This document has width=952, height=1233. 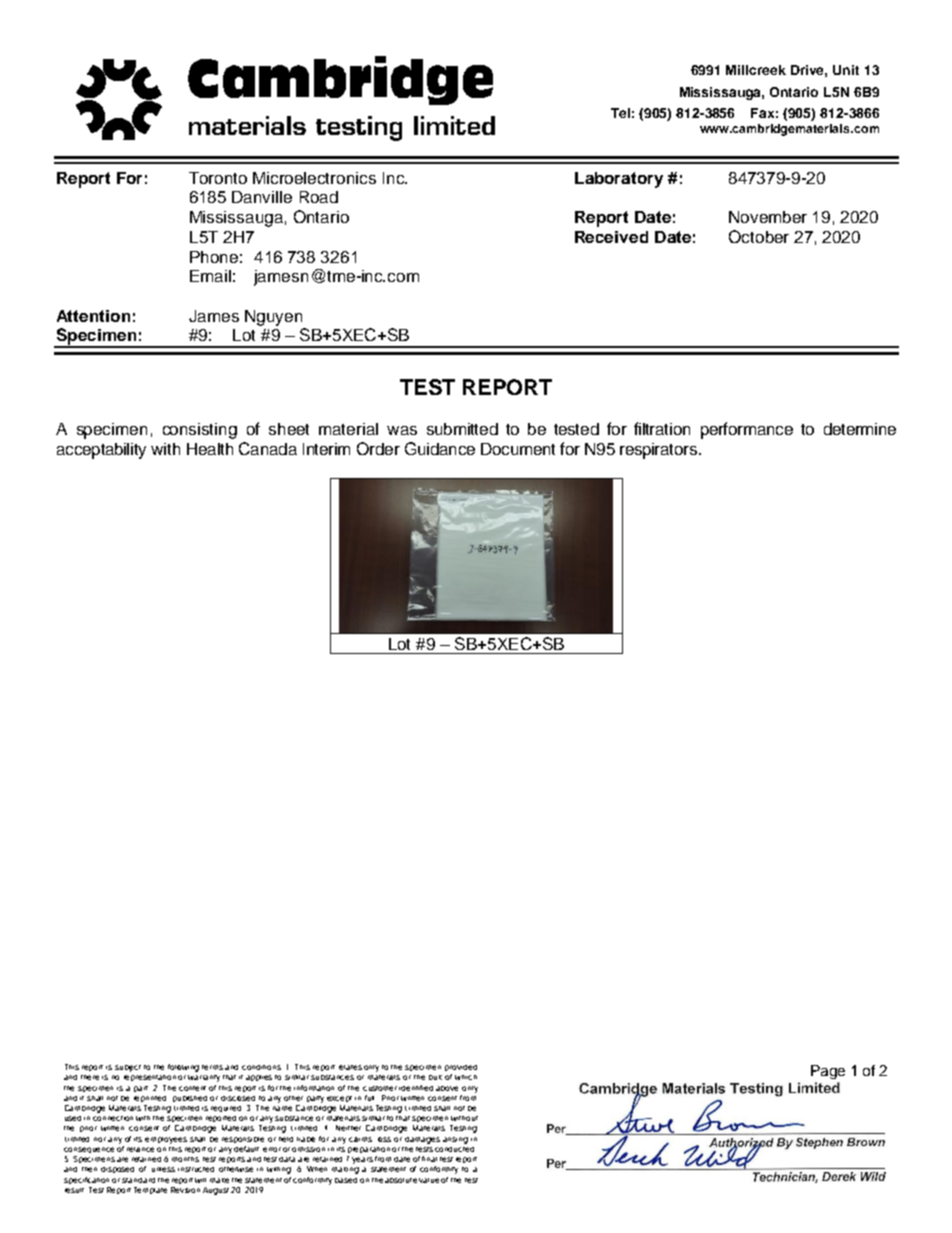 I want to click on Millcreek, so click(x=756, y=70).
